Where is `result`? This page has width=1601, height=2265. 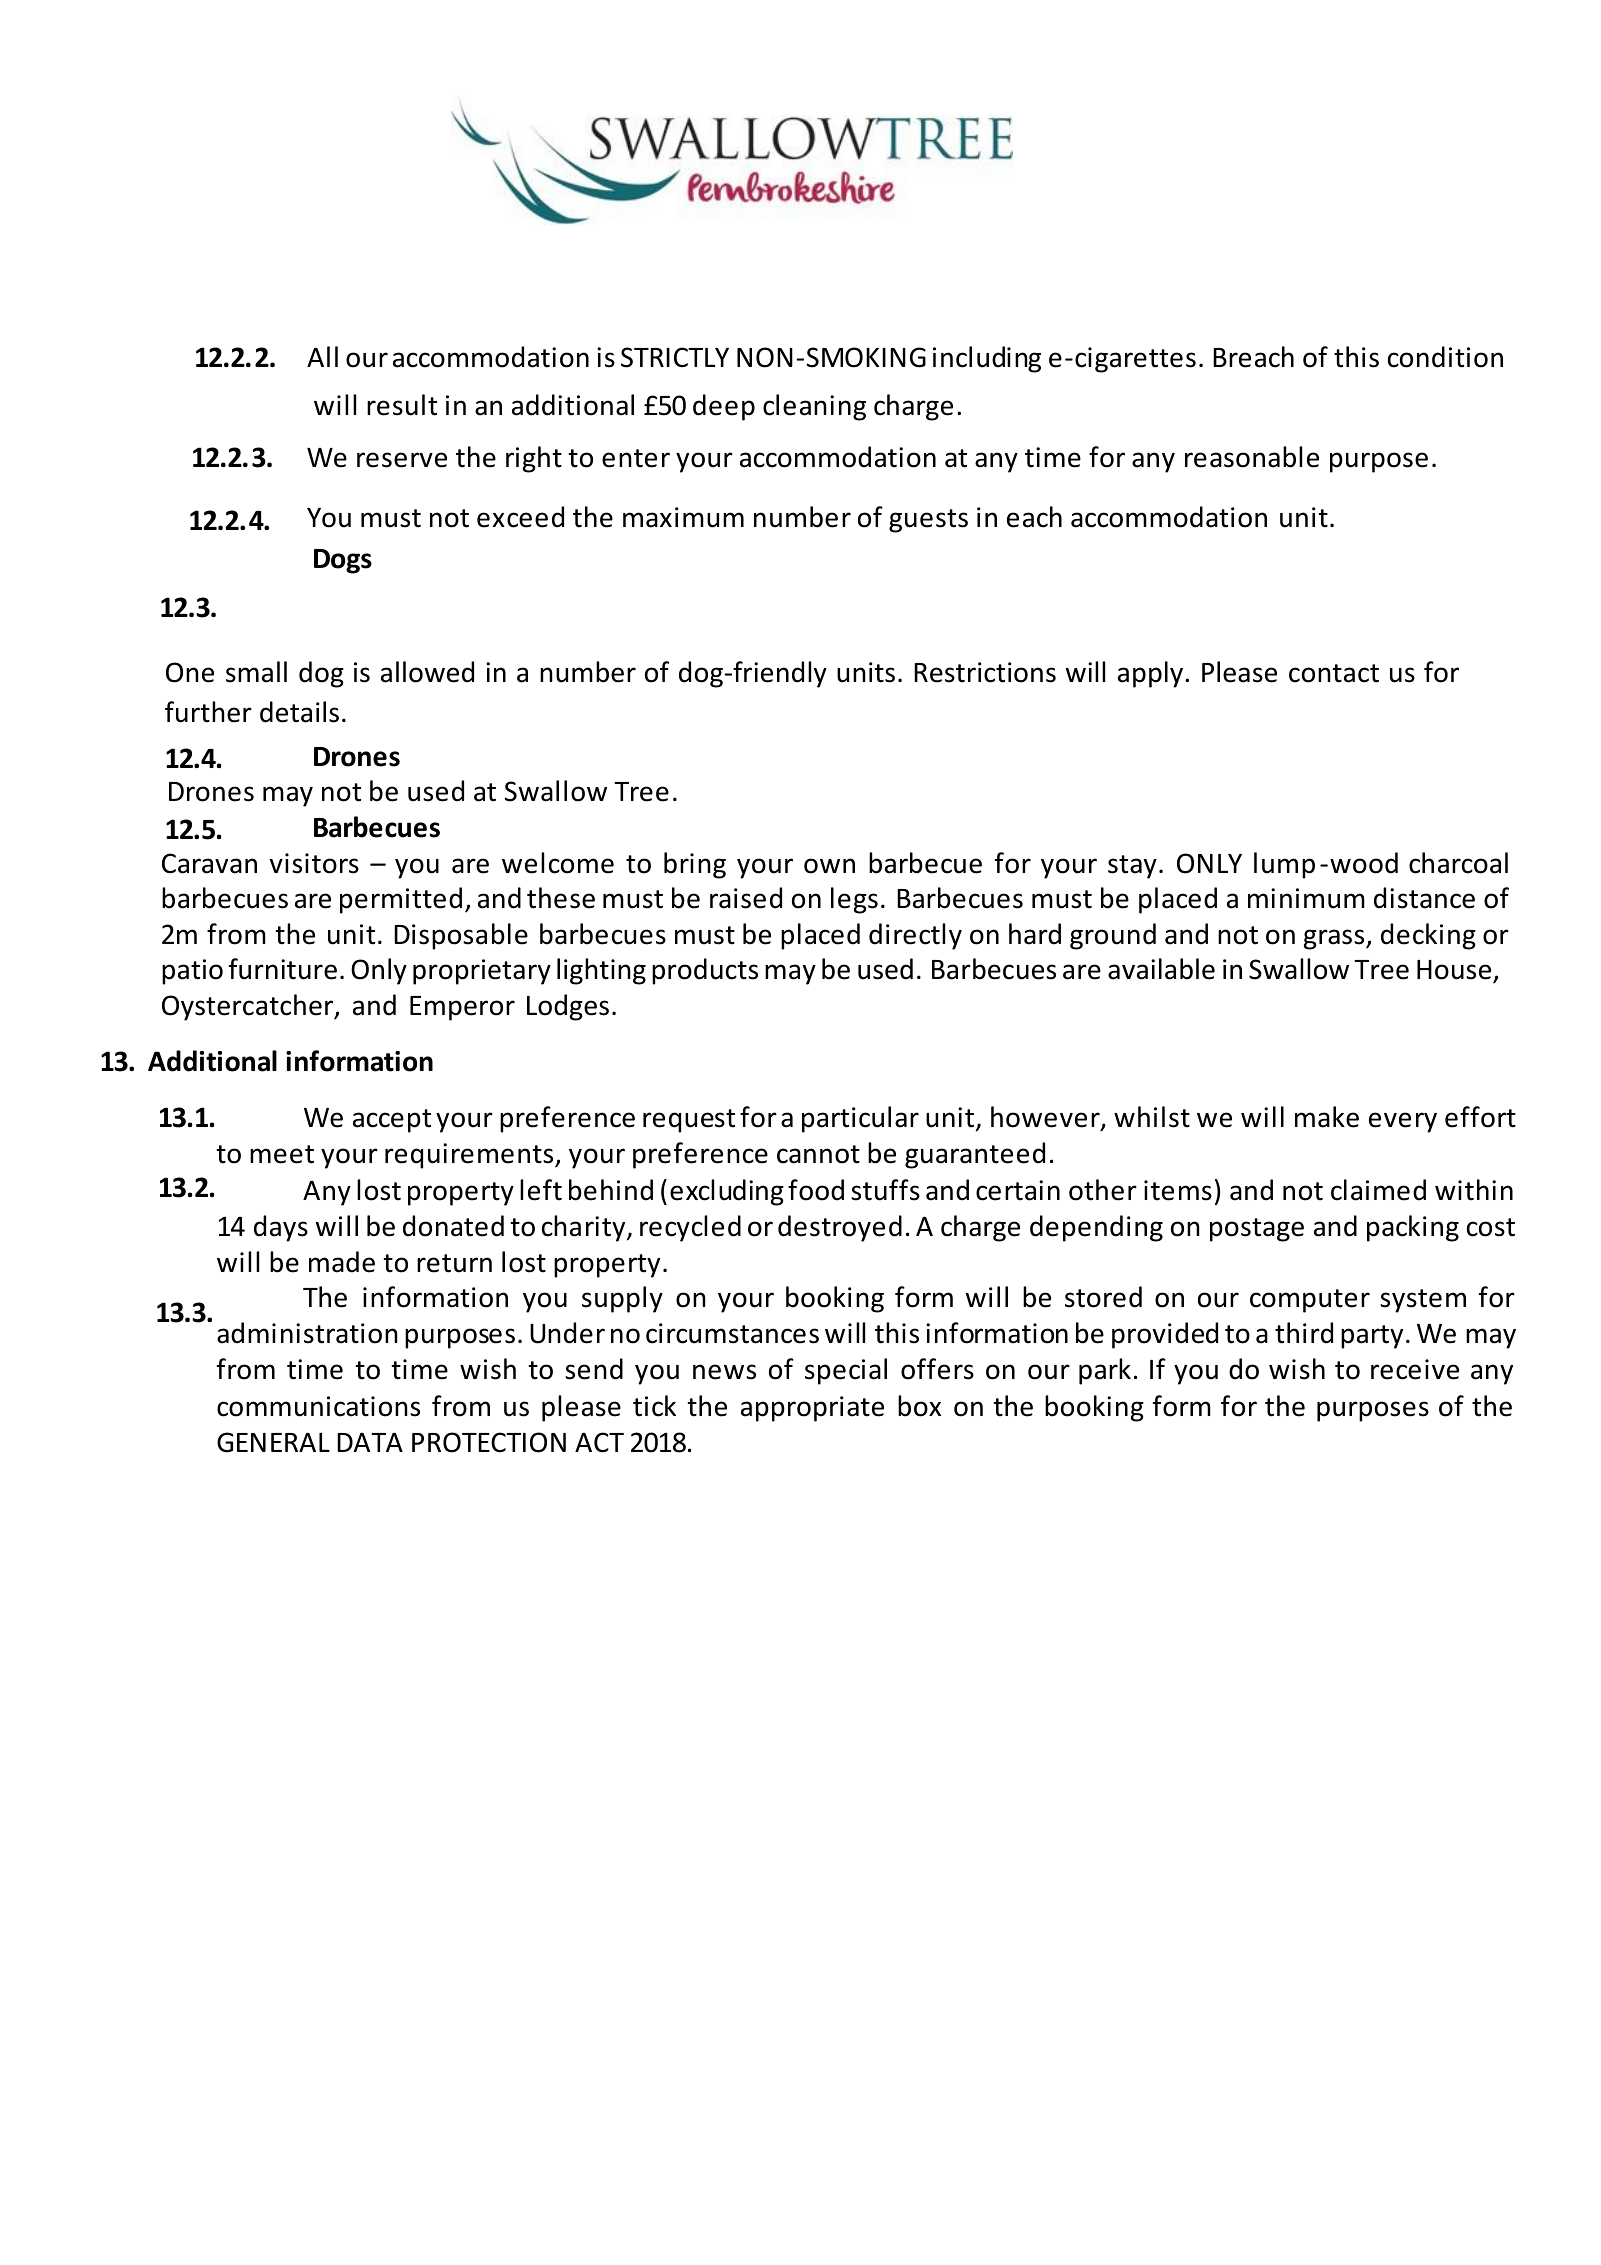 result is located at coordinates (402, 405).
